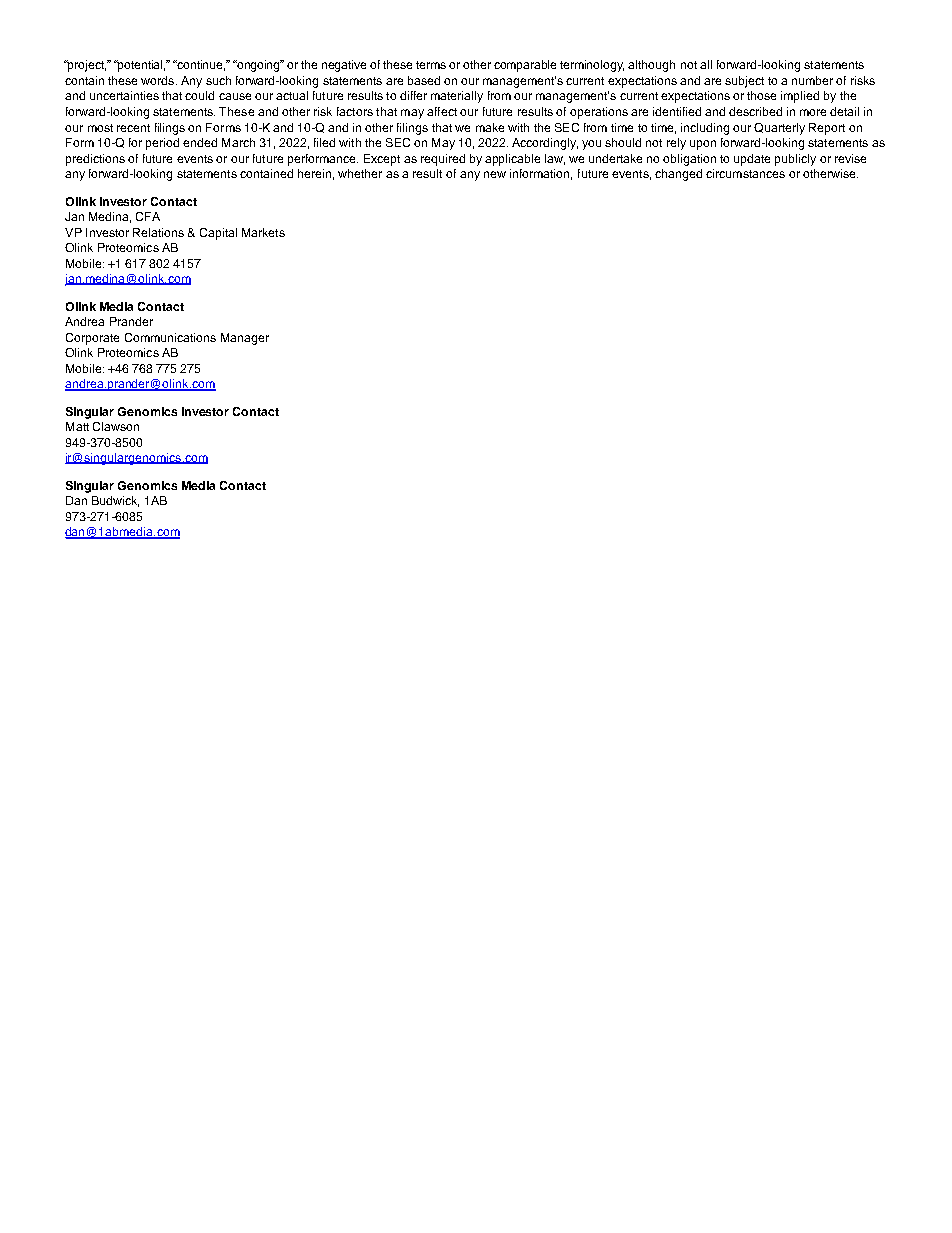  Describe the element at coordinates (159, 80) in the screenshot. I see `words` at that location.
